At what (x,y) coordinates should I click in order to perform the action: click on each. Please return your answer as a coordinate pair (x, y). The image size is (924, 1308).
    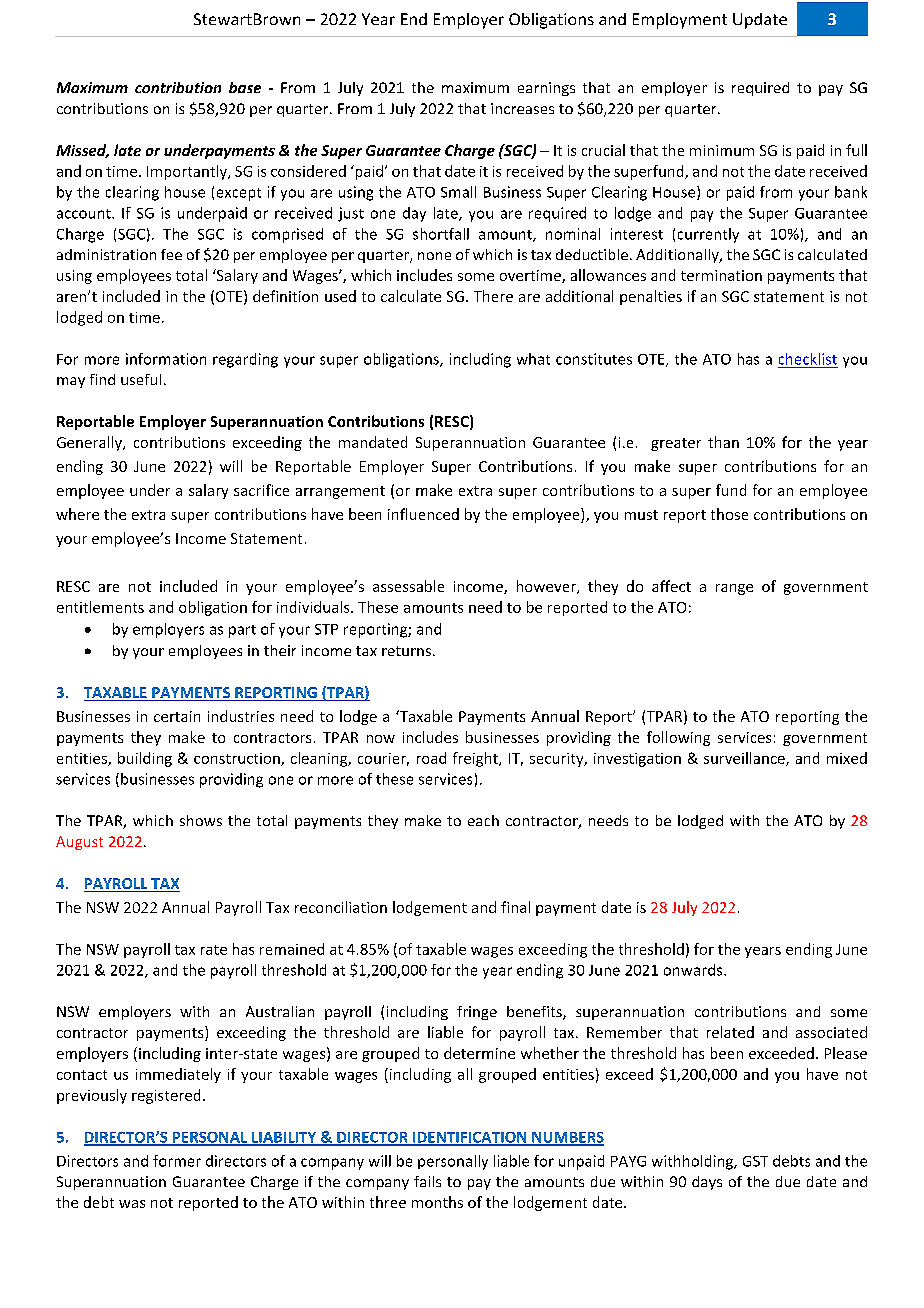
    Looking at the image, I should click on (483, 820).
